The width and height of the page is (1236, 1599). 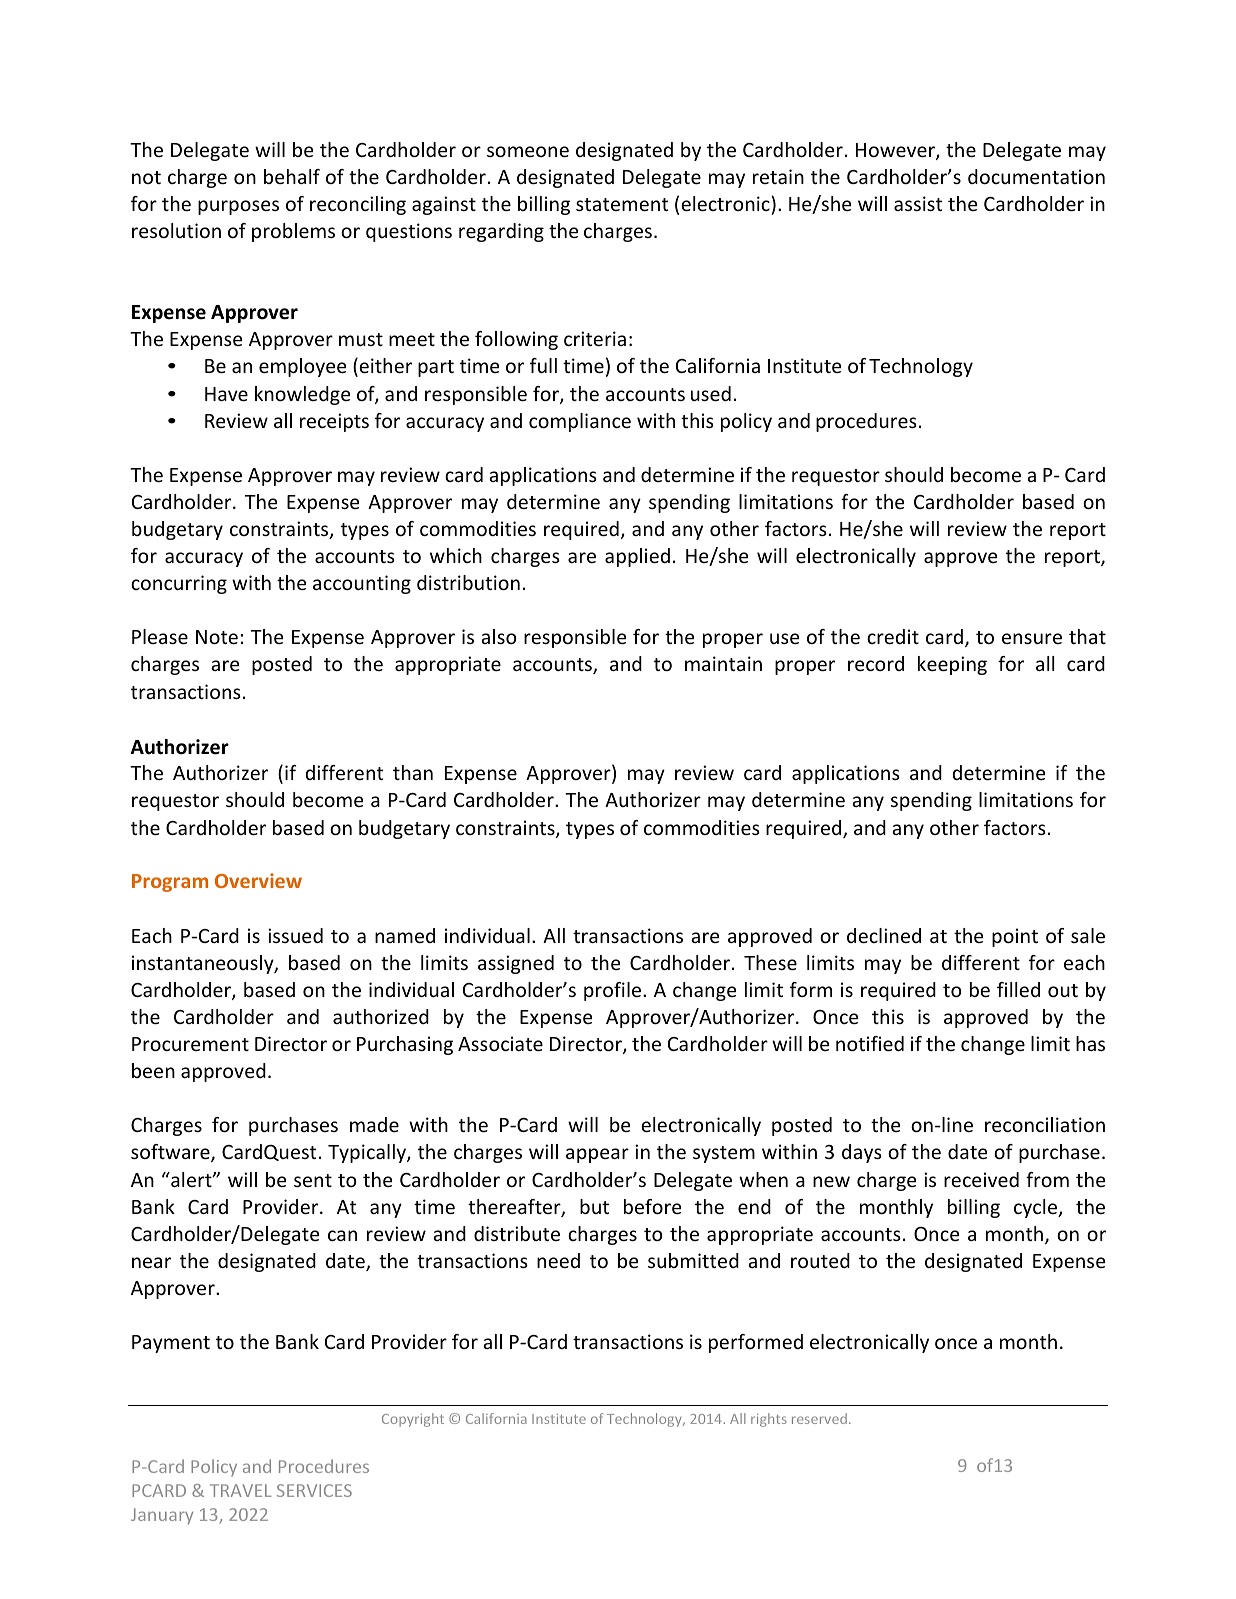 What do you see at coordinates (1032, 638) in the page?
I see `ensure` at bounding box center [1032, 638].
